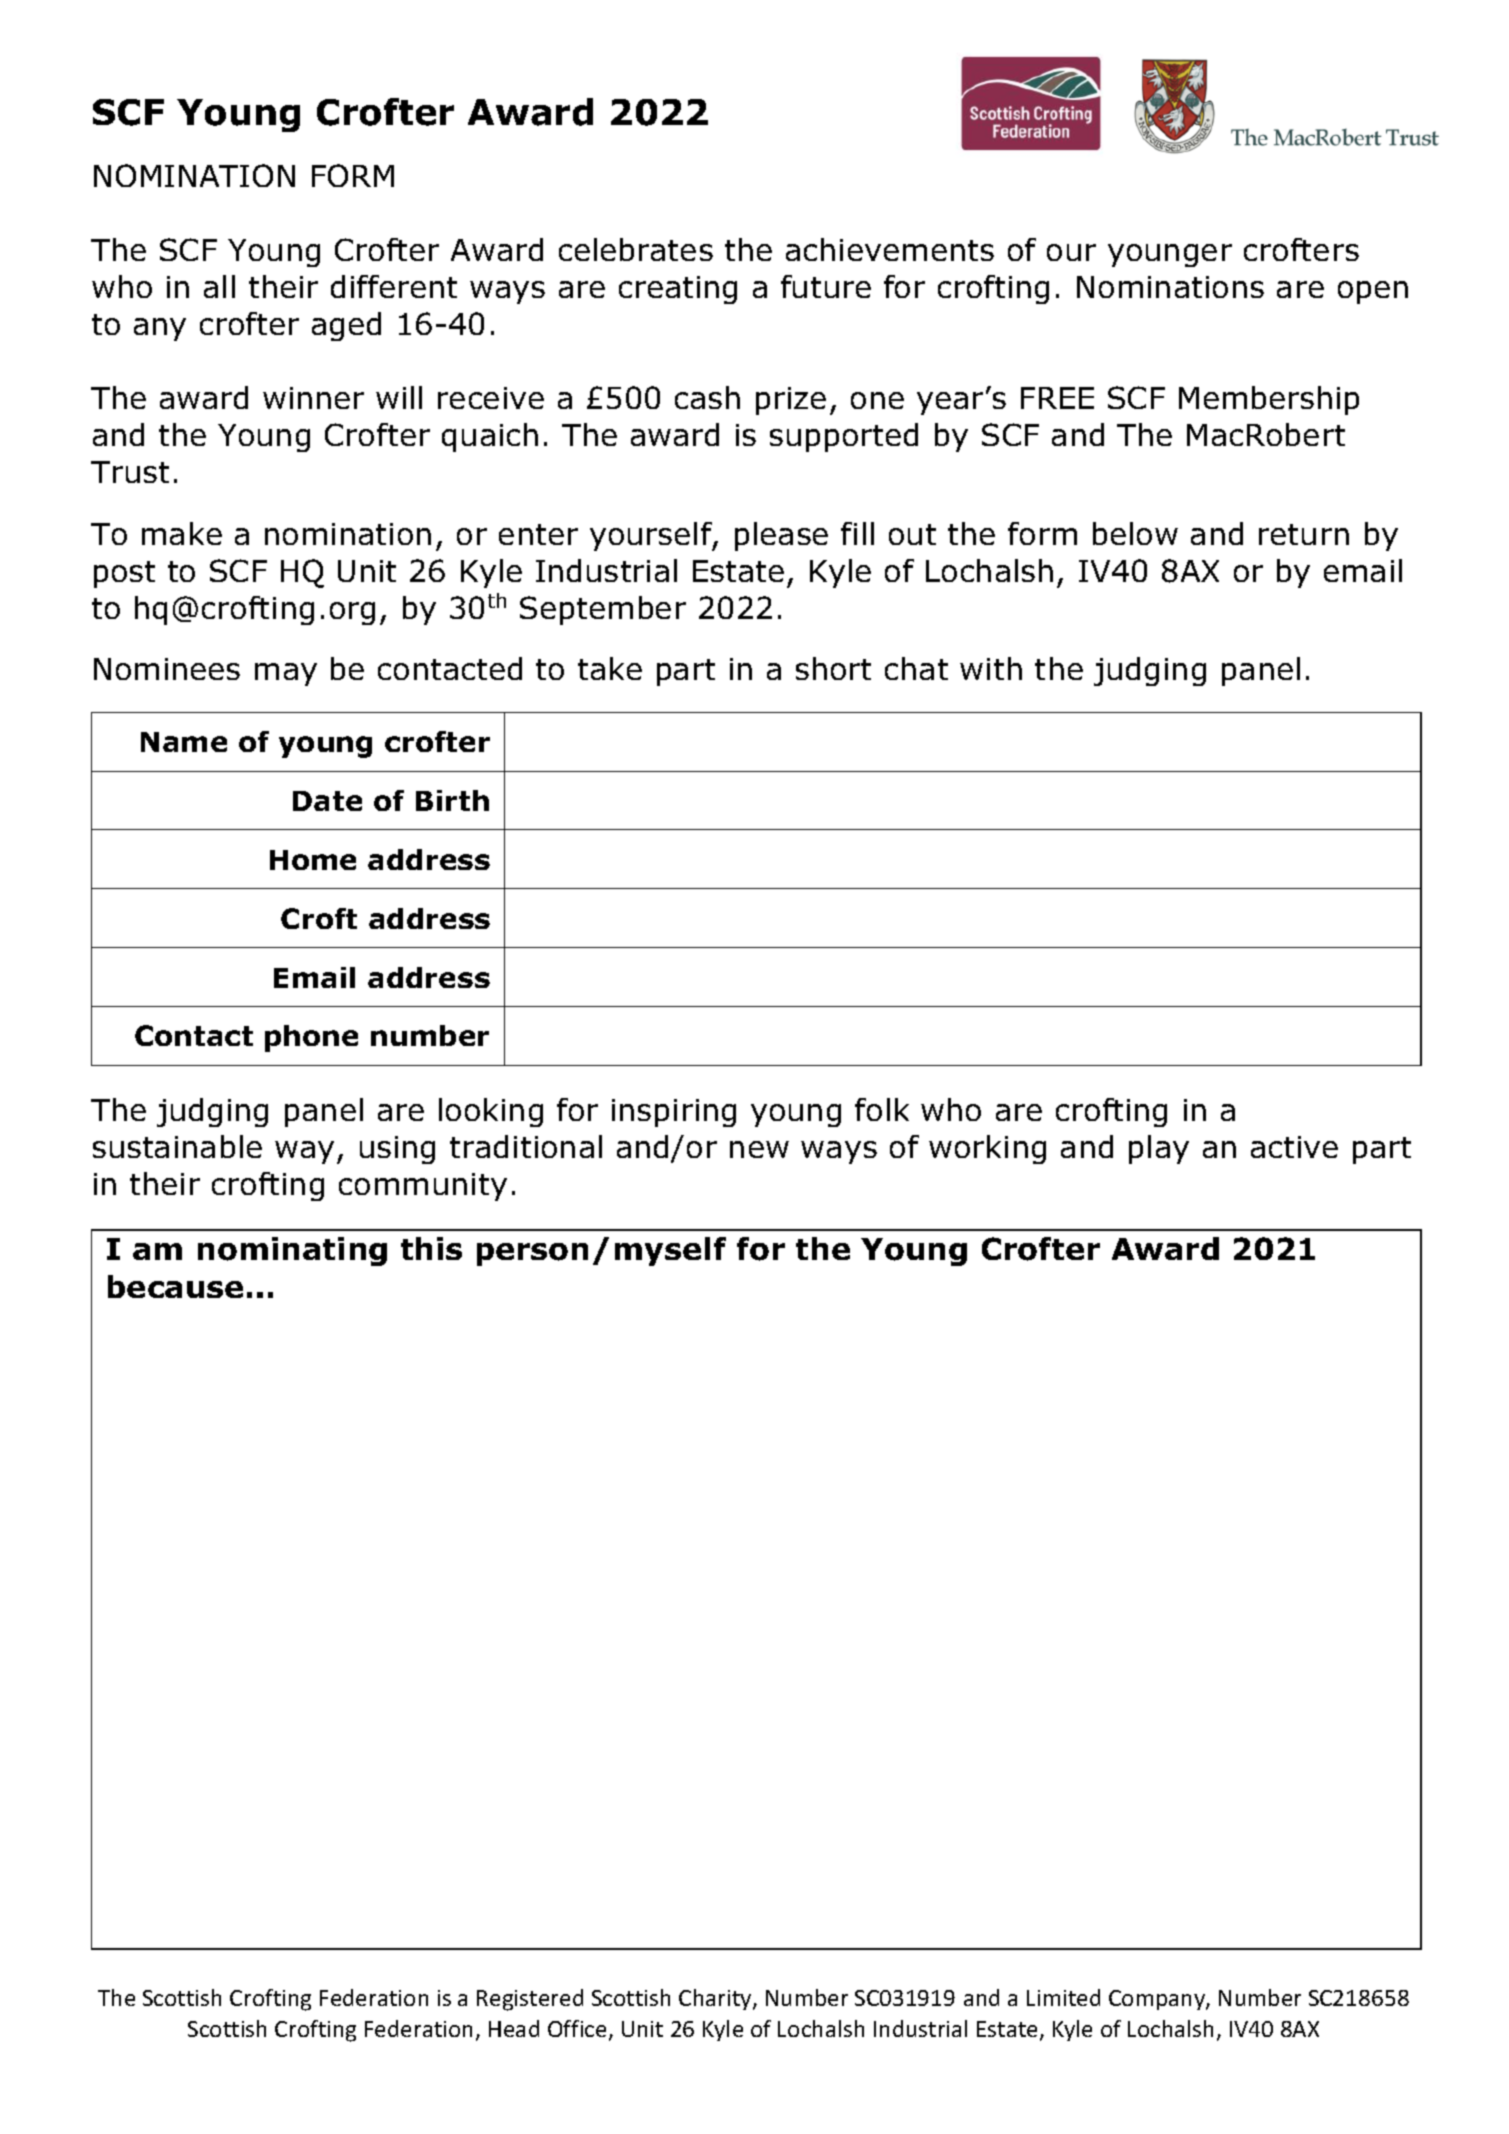 Image resolution: width=1509 pixels, height=2134 pixels. I want to click on all, so click(219, 286).
